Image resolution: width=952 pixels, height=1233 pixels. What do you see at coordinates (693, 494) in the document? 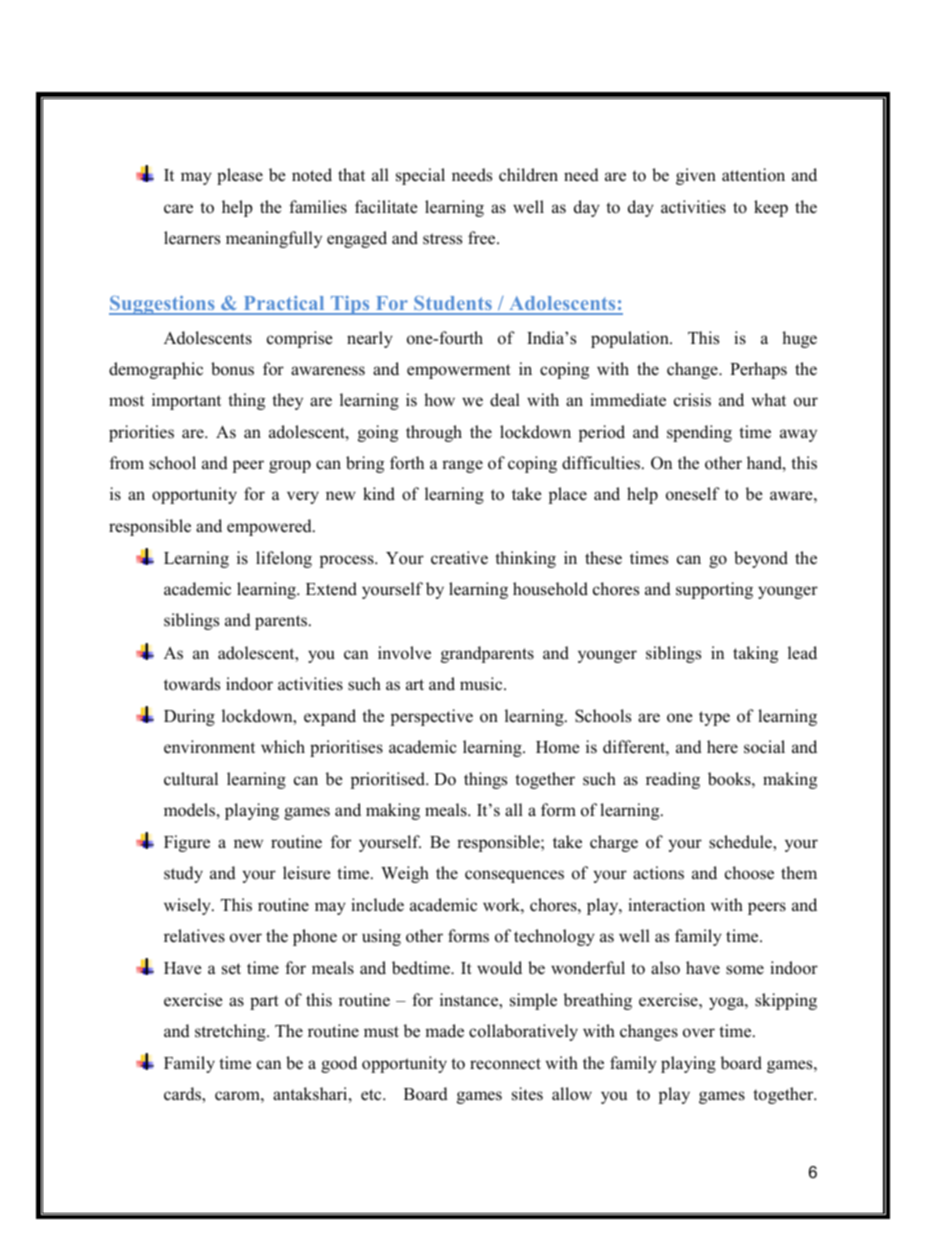
I see `oneself` at bounding box center [693, 494].
